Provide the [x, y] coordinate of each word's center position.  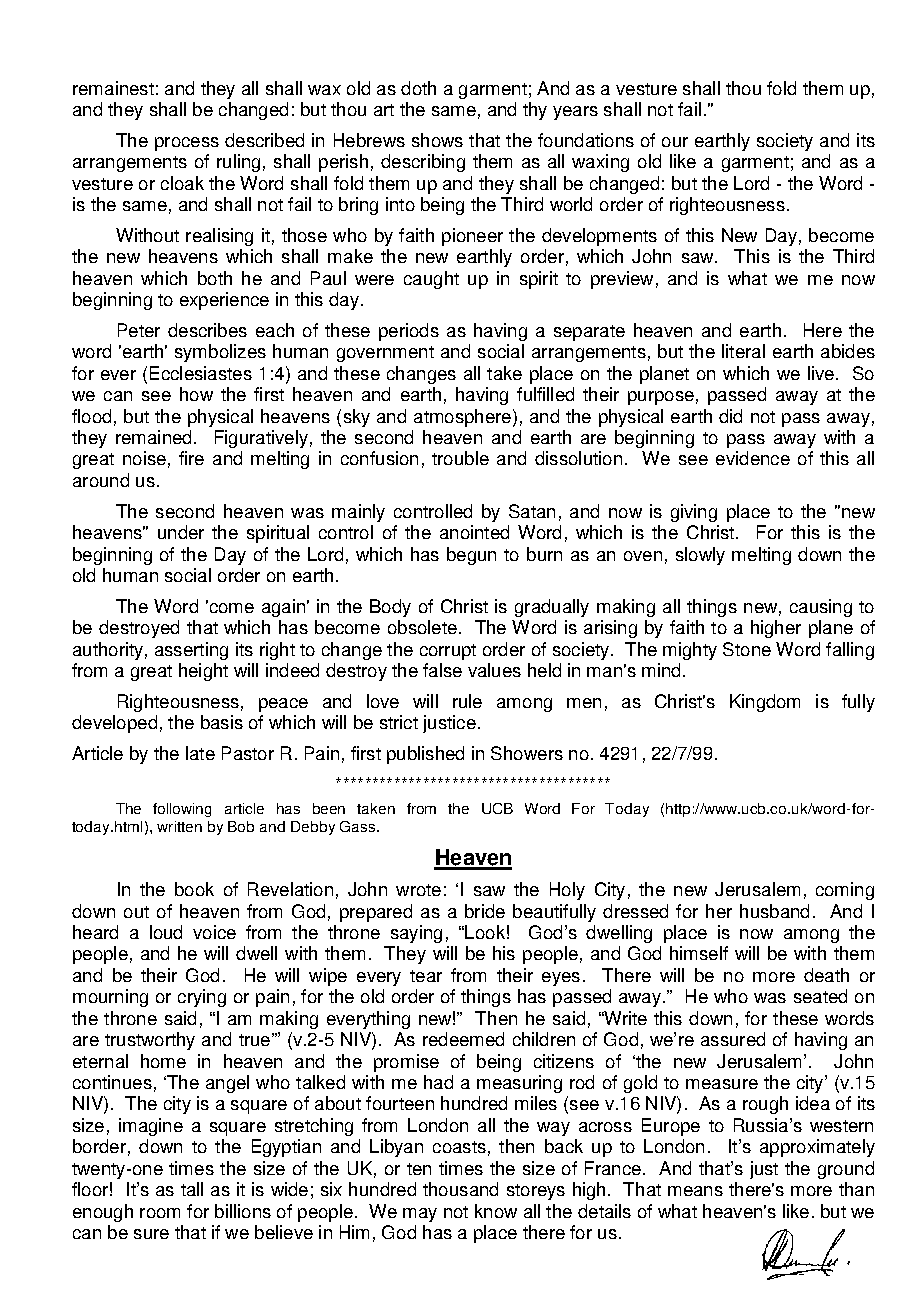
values [494, 670]
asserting [191, 651]
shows [437, 140]
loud [166, 932]
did [730, 416]
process [187, 144]
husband [774, 911]
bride [485, 911]
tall [192, 1189]
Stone [747, 649]
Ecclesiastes [201, 373]
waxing [600, 163]
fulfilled [545, 394]
